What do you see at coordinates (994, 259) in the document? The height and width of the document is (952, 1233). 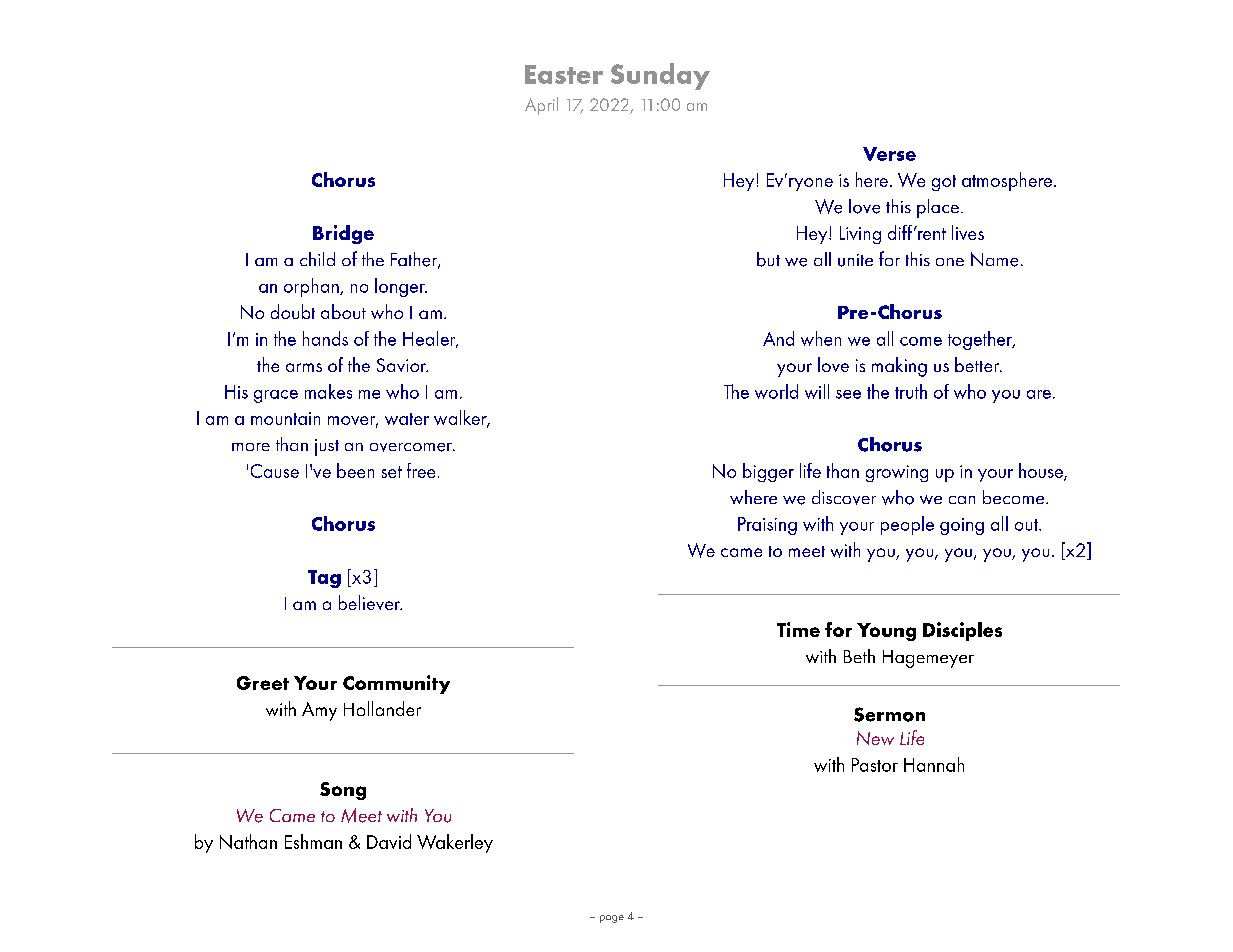 I see `Name` at bounding box center [994, 259].
